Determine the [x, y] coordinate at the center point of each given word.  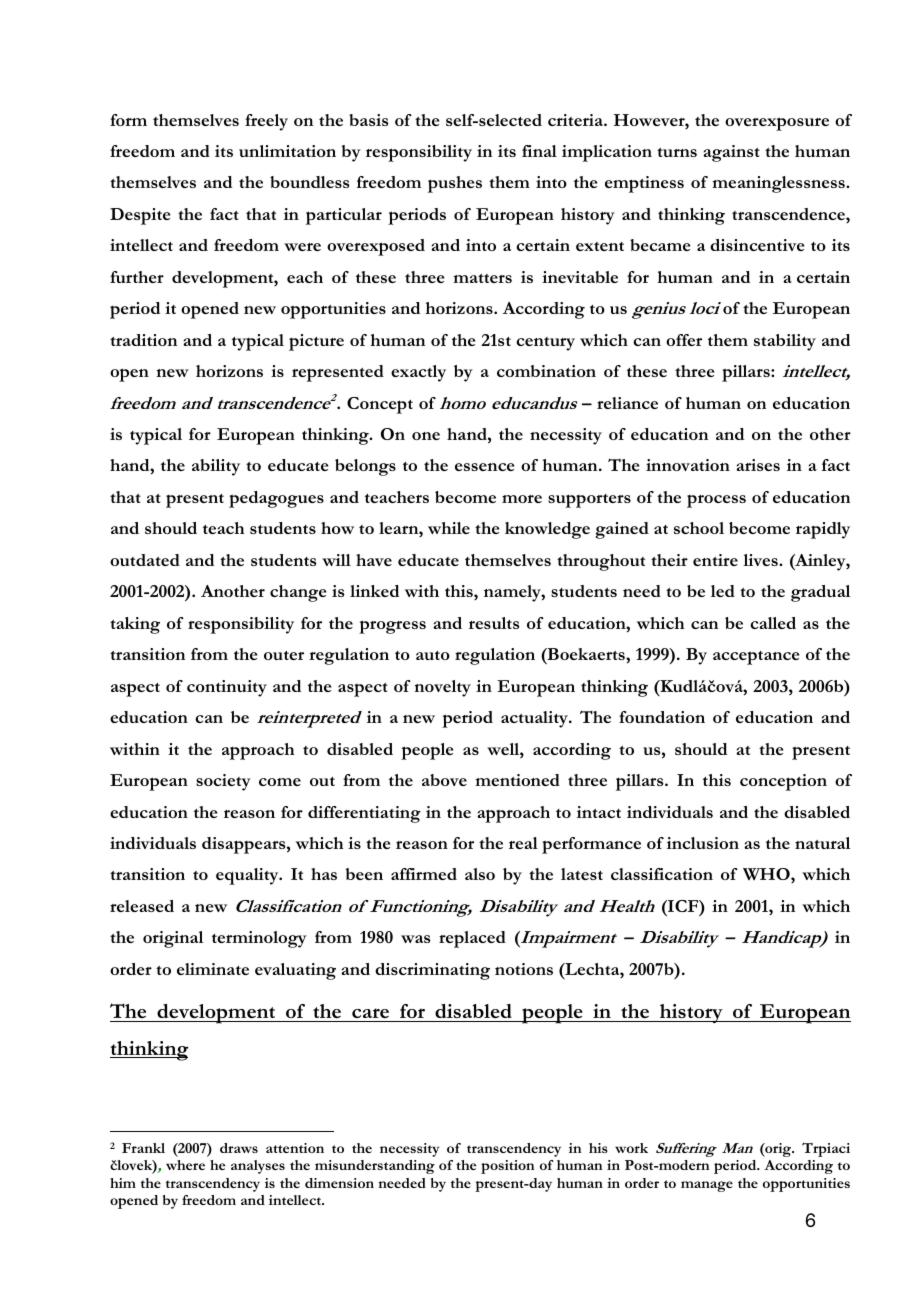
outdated [145, 560]
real [523, 843]
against [731, 153]
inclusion [703, 843]
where [185, 1165]
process [716, 501]
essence [484, 467]
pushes [455, 184]
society [223, 782]
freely [266, 122]
